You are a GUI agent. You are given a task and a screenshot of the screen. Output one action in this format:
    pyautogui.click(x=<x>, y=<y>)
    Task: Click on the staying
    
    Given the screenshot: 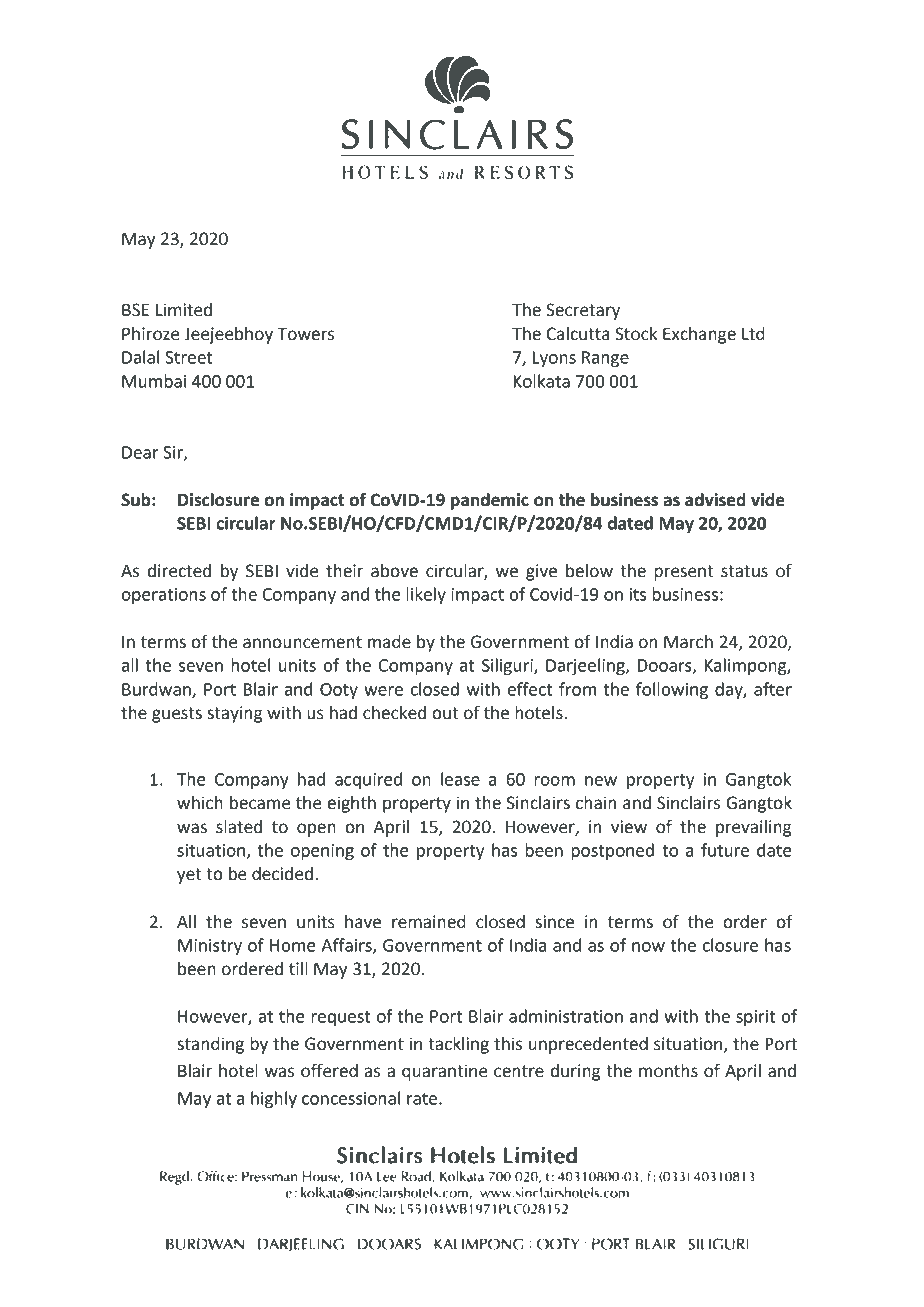 What is the action you would take?
    pyautogui.click(x=235, y=714)
